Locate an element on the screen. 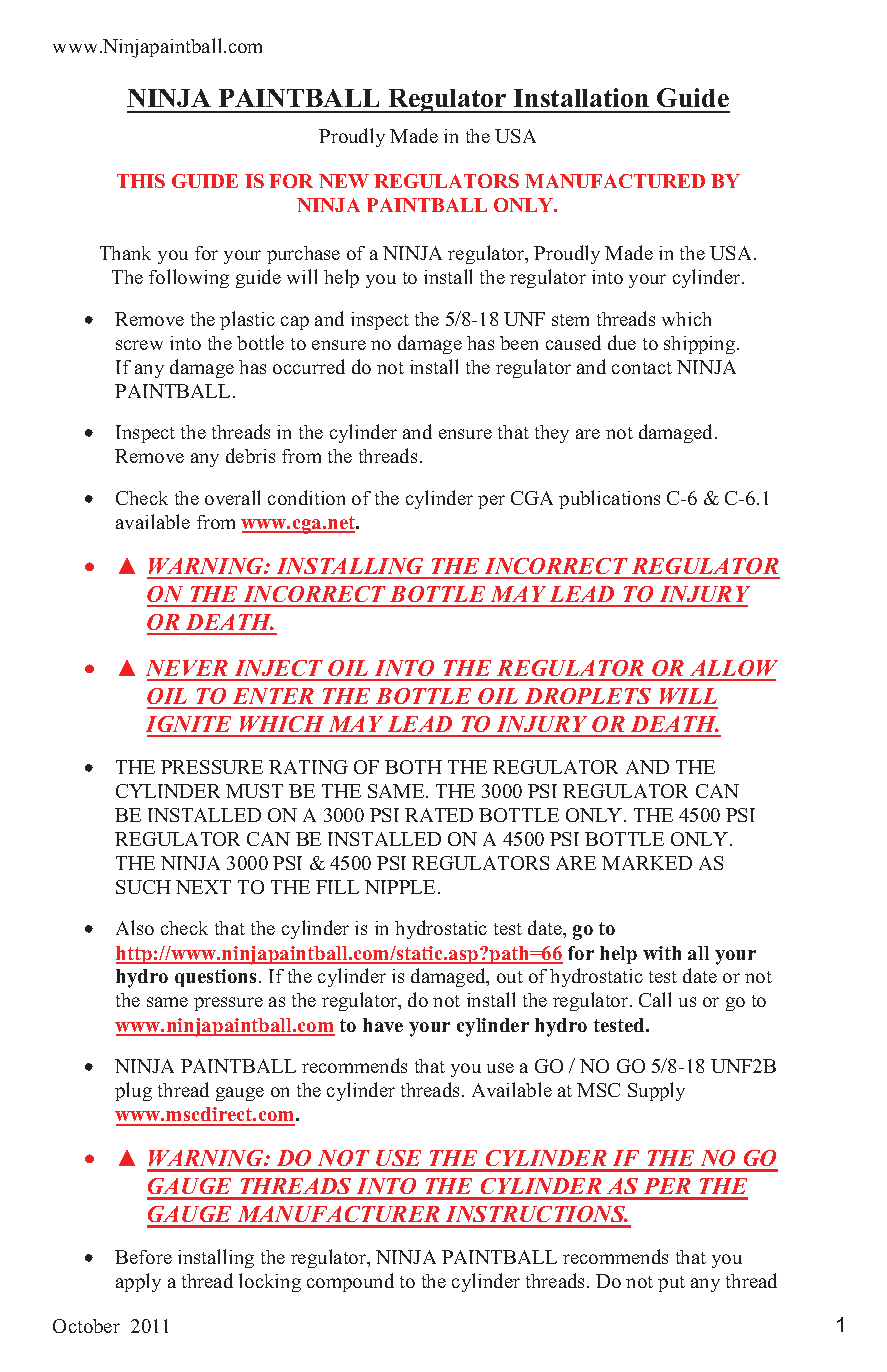 The width and height of the screenshot is (887, 1372). BOTH is located at coordinates (413, 767).
